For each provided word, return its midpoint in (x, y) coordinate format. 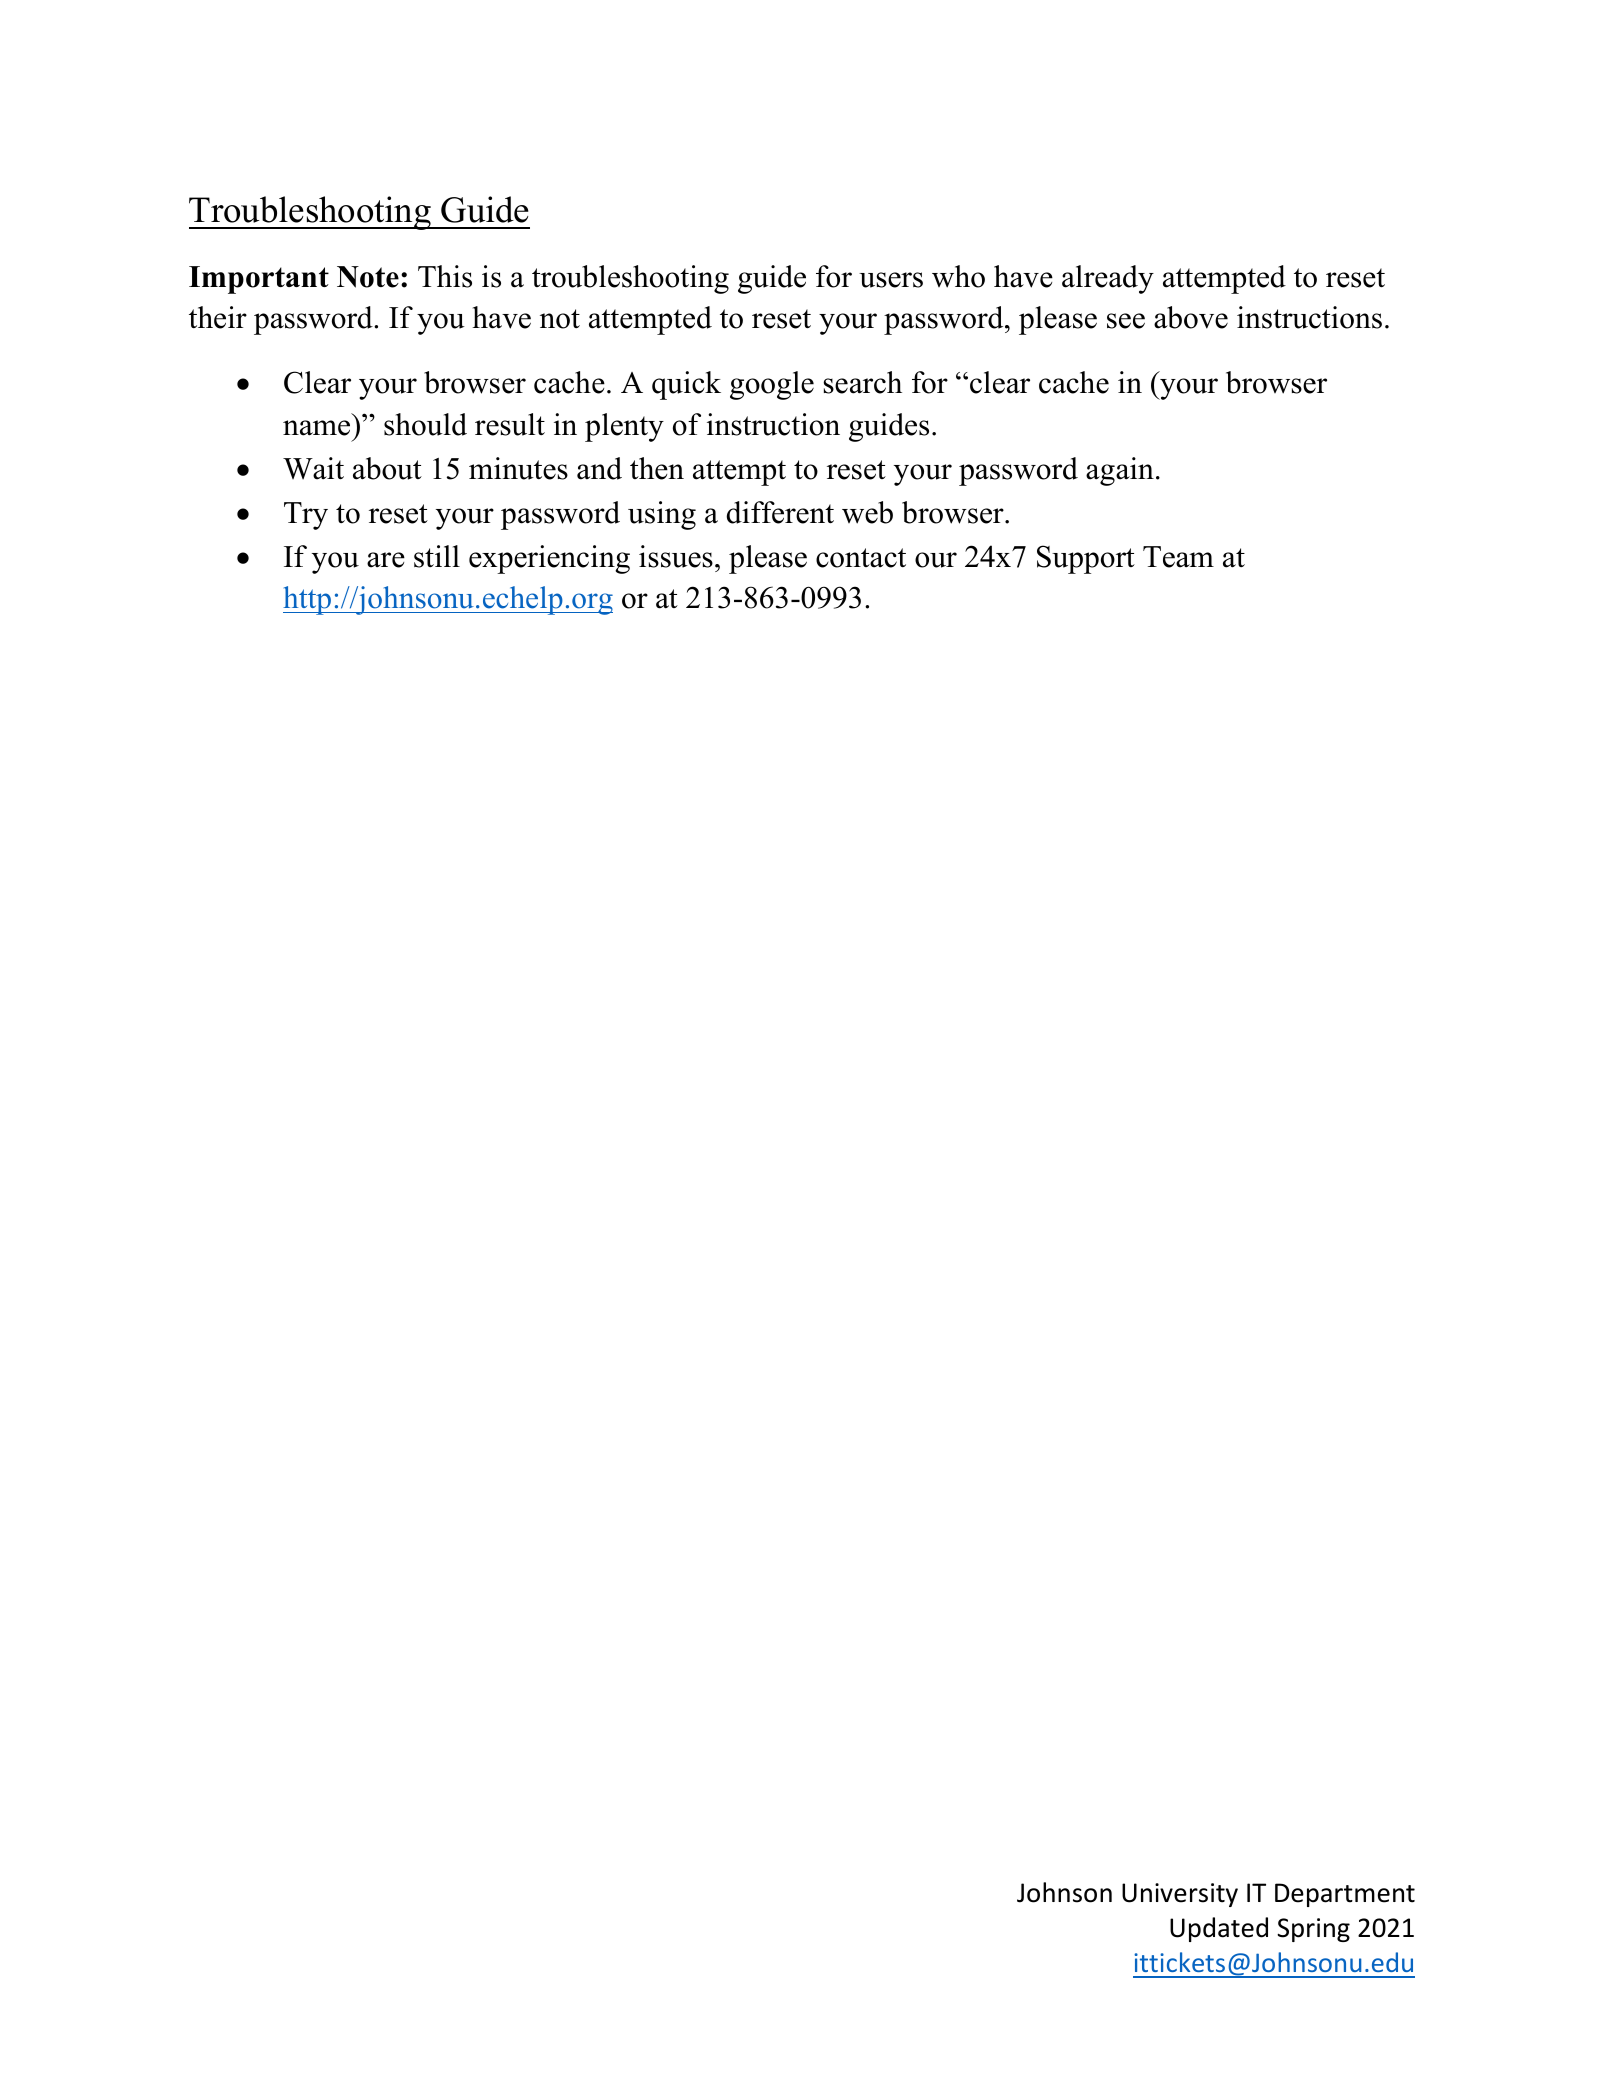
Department (1345, 1895)
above (1191, 317)
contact (861, 558)
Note (368, 277)
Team (1178, 557)
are (386, 560)
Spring (1313, 1930)
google (772, 385)
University (1180, 1895)
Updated (1219, 1929)
